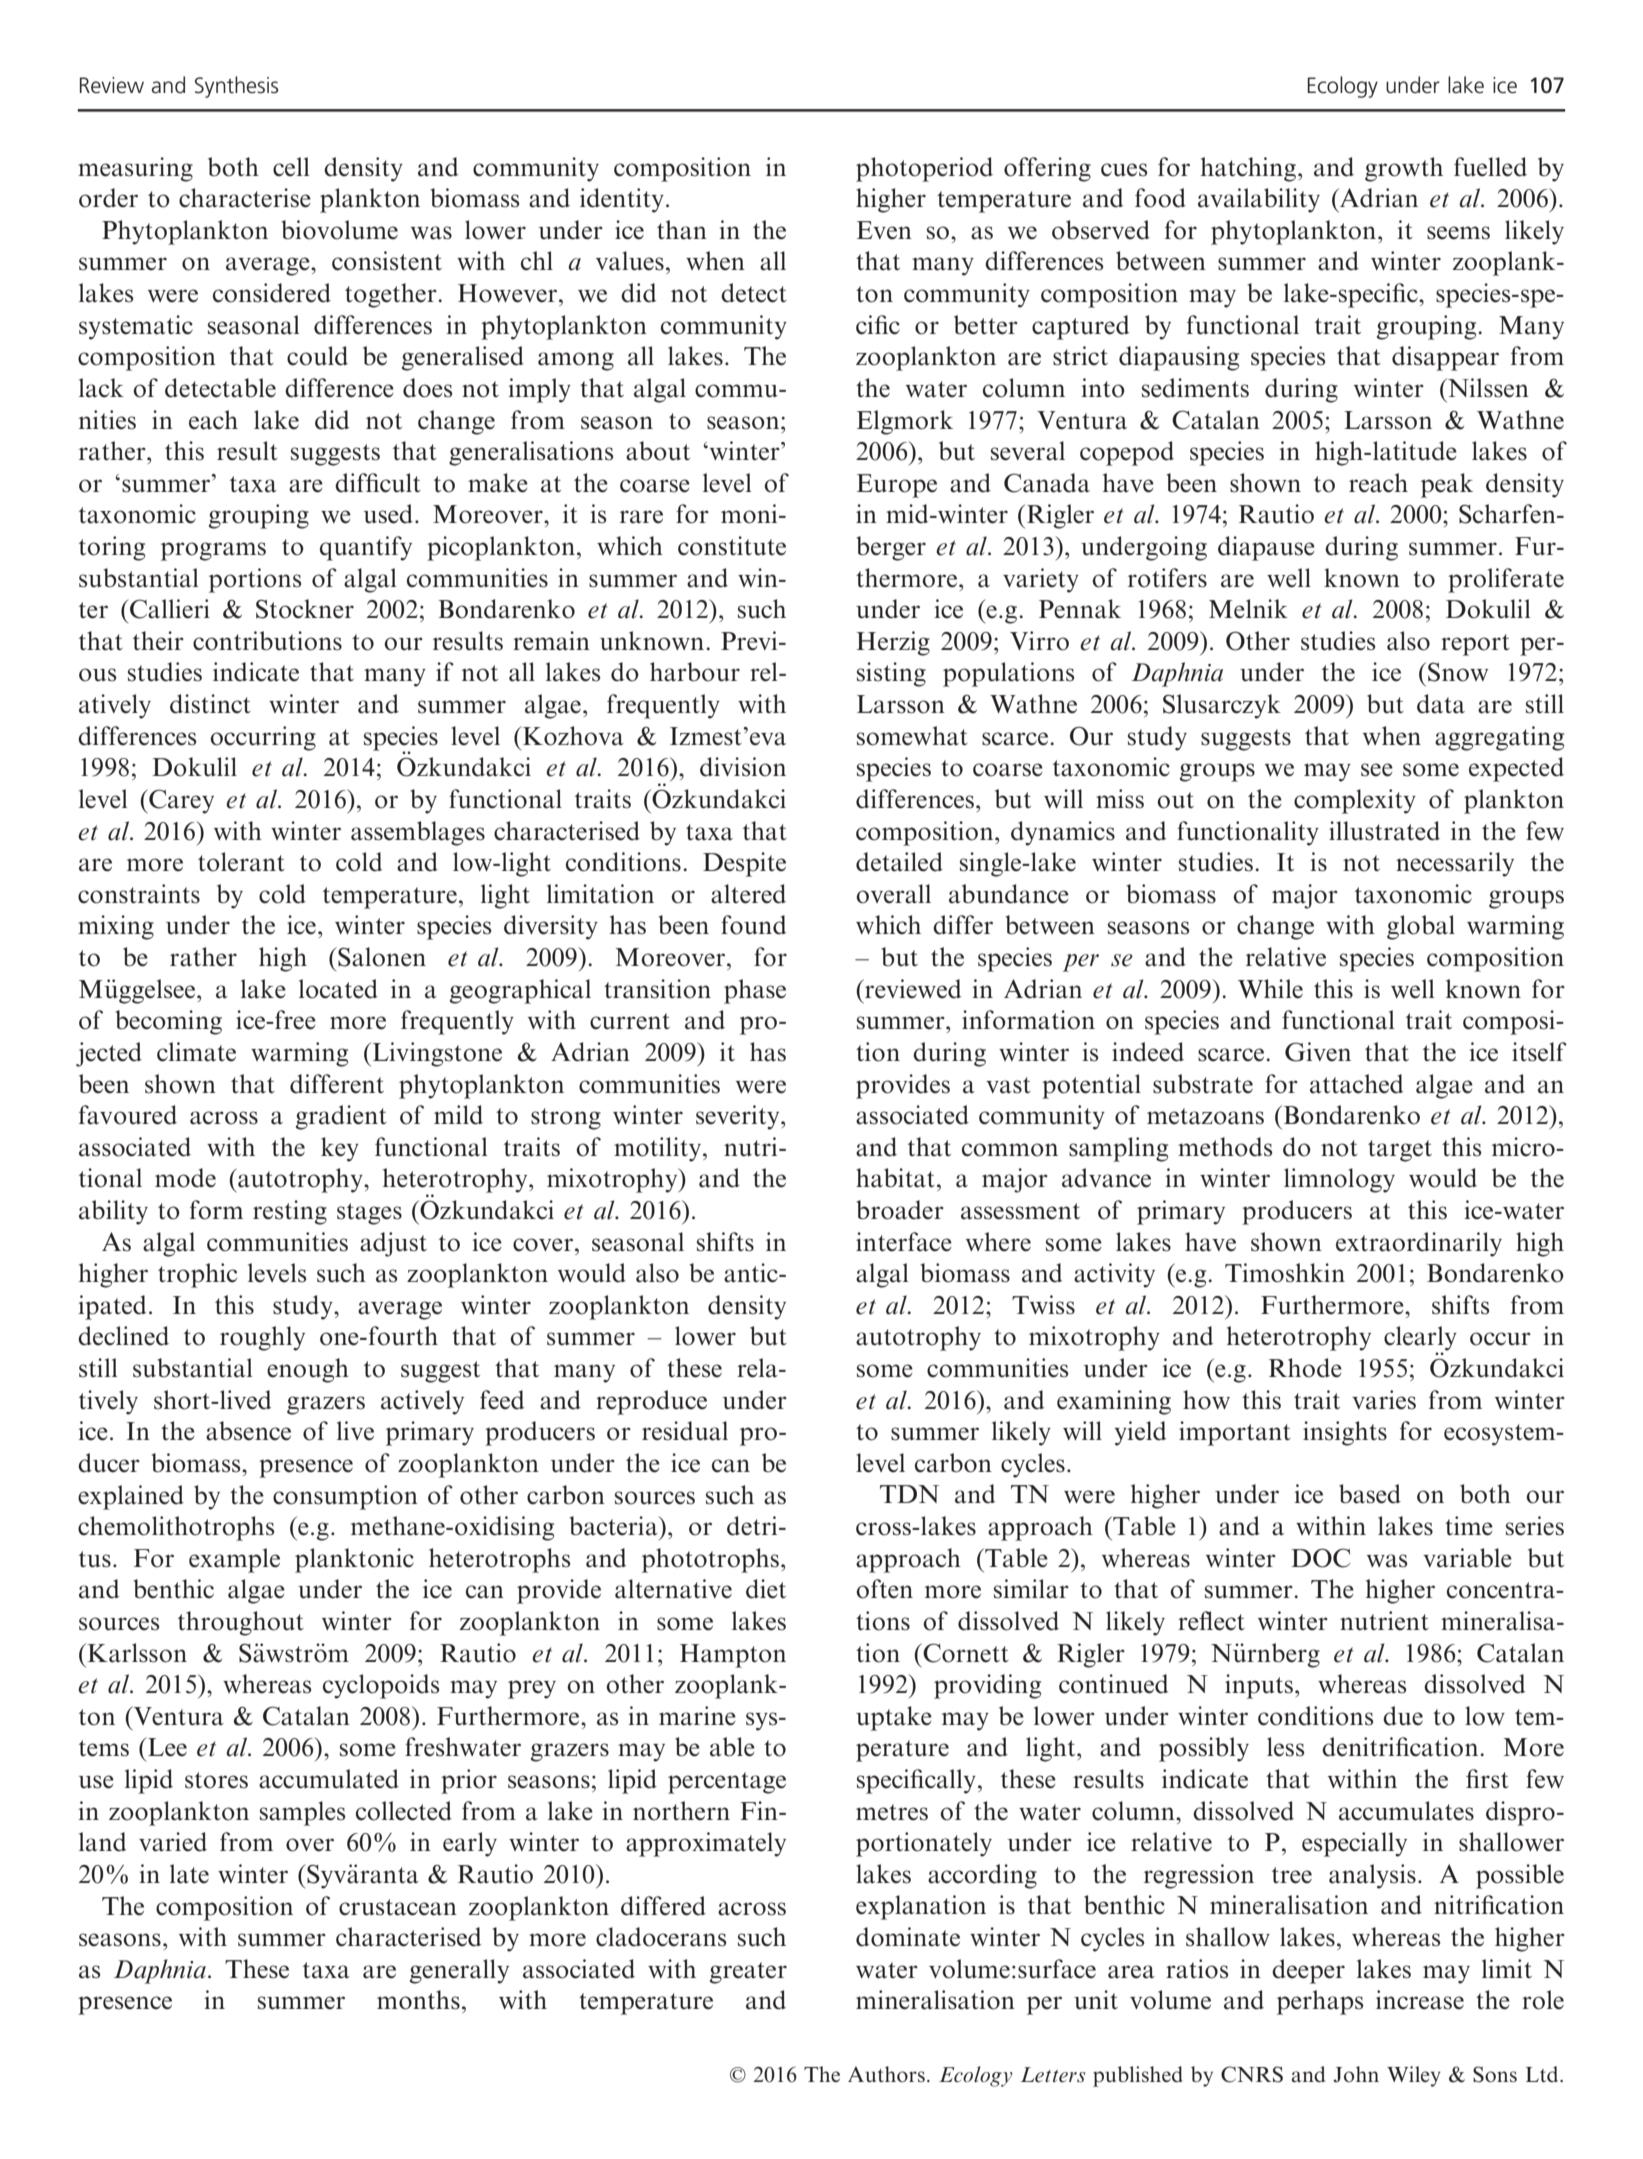 Image resolution: width=1643 pixels, height=2159 pixels. Describe the element at coordinates (743, 767) in the screenshot. I see `division` at that location.
